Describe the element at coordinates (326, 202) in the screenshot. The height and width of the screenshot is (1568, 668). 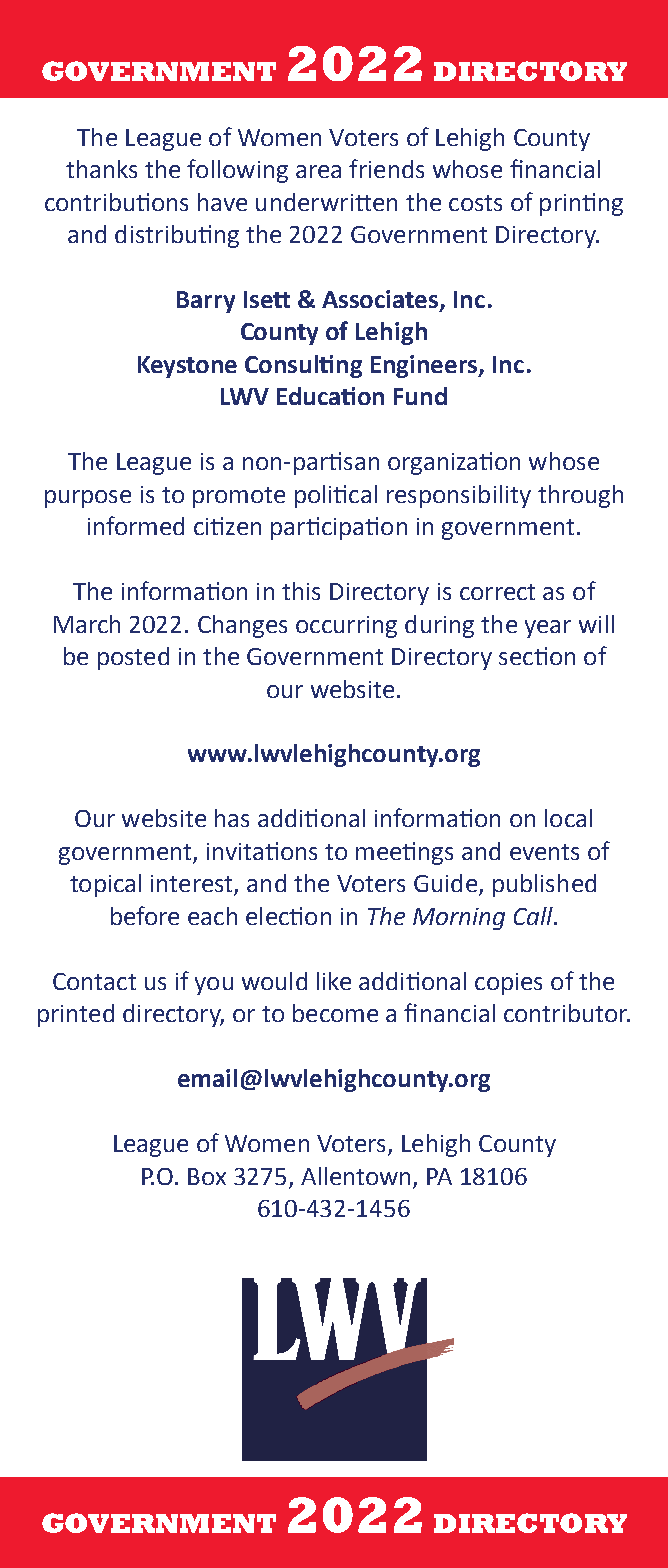
I see `underwritten` at that location.
